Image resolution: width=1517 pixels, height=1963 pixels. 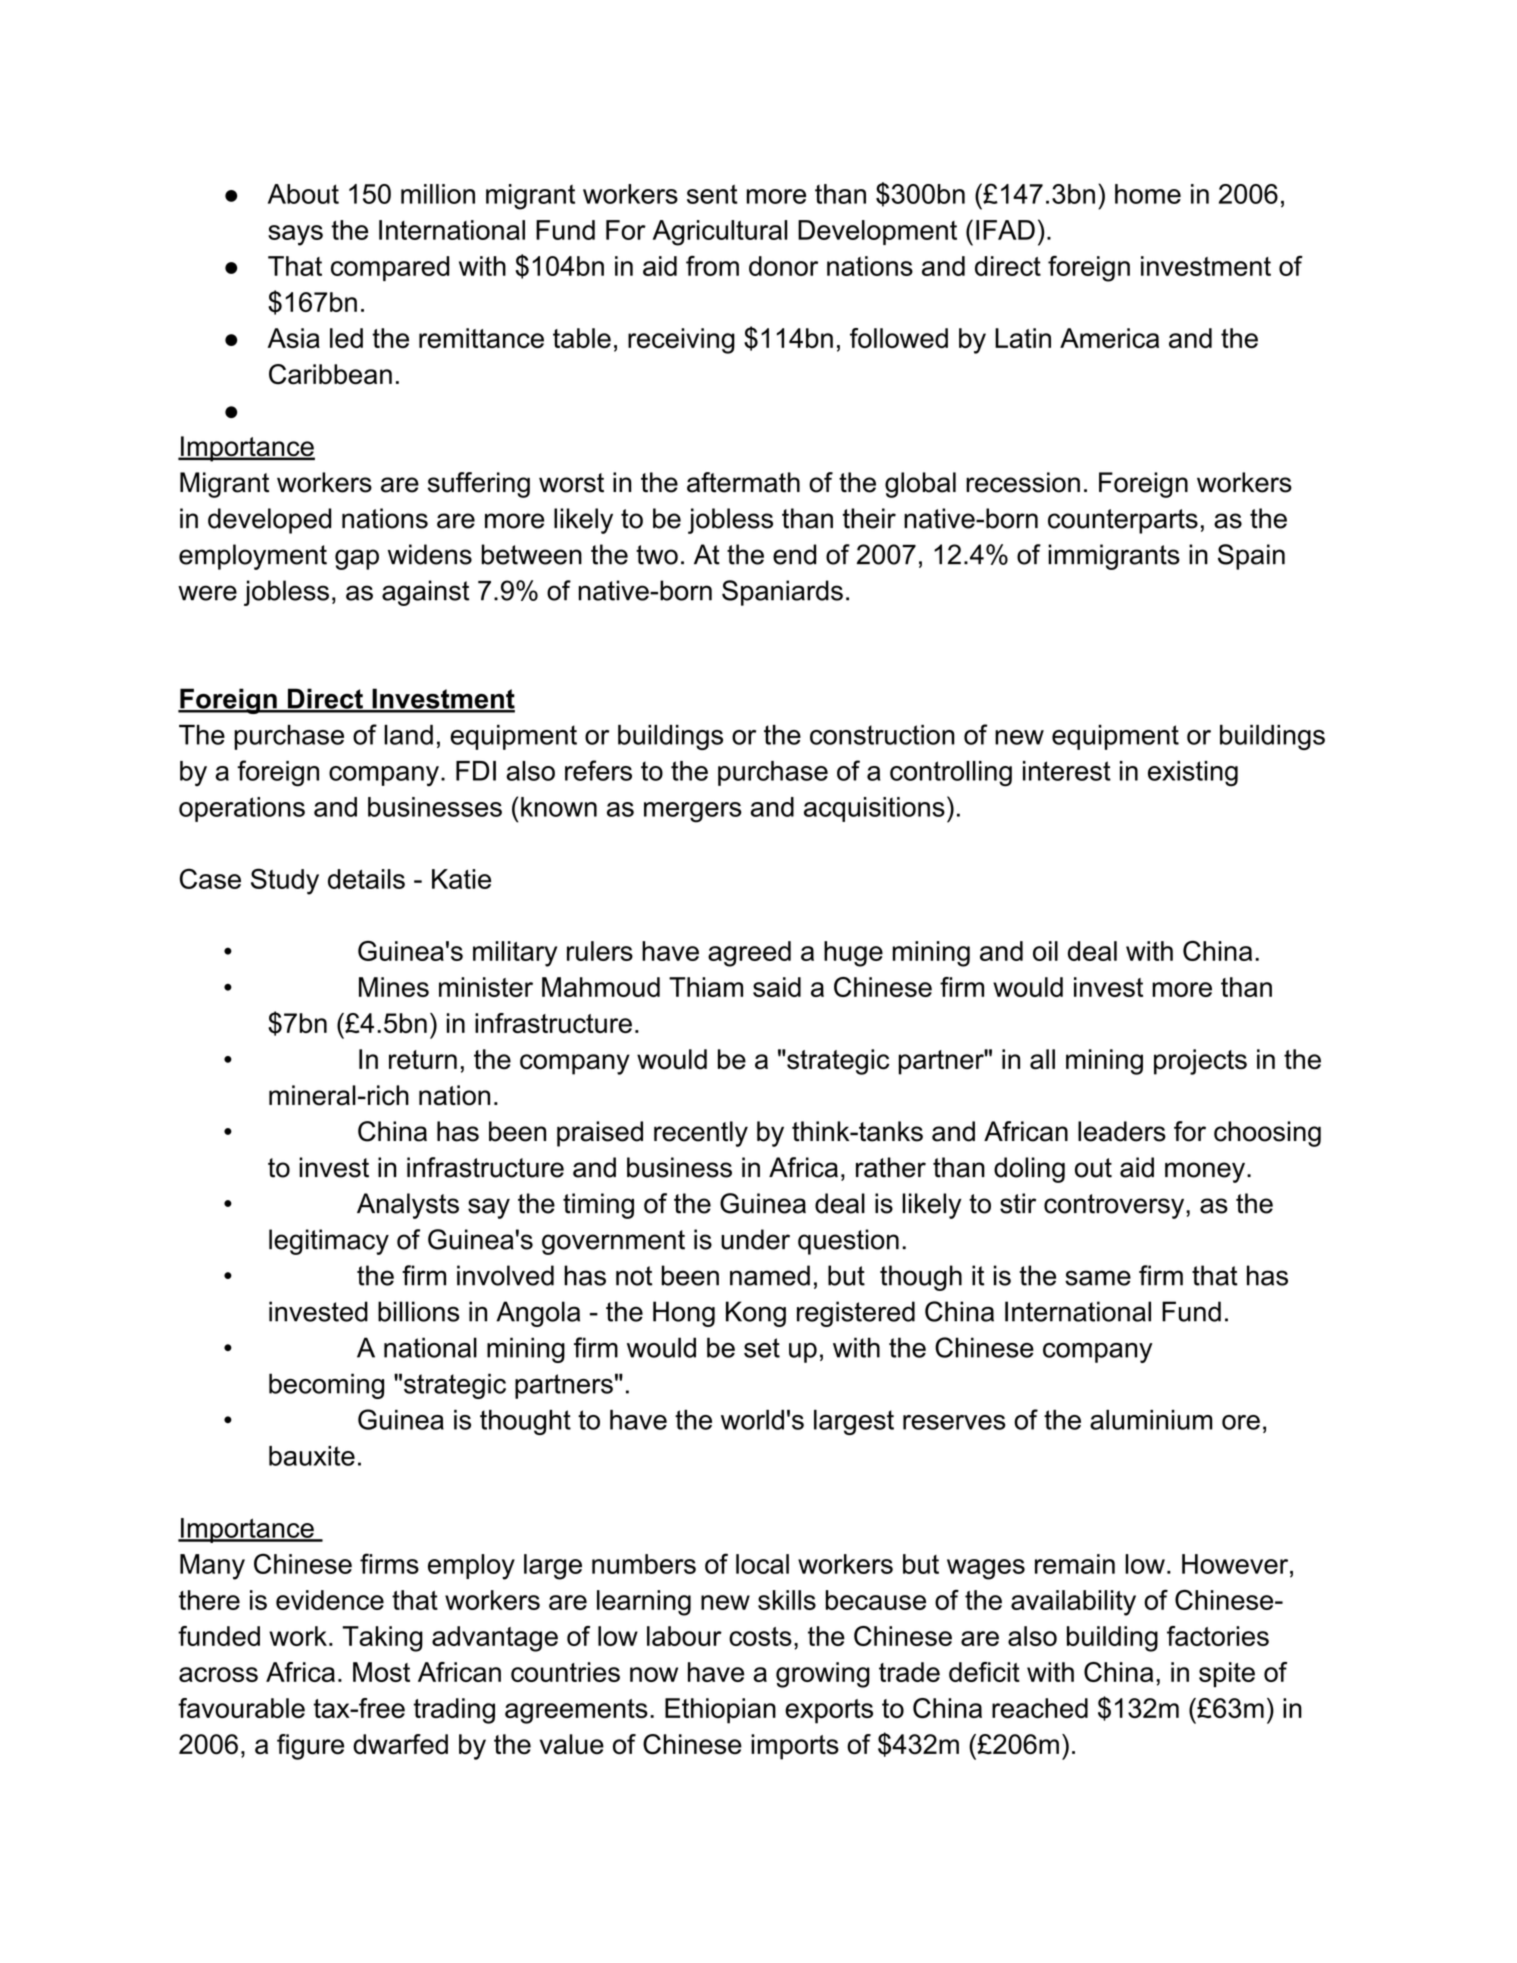 I want to click on details, so click(x=366, y=879).
